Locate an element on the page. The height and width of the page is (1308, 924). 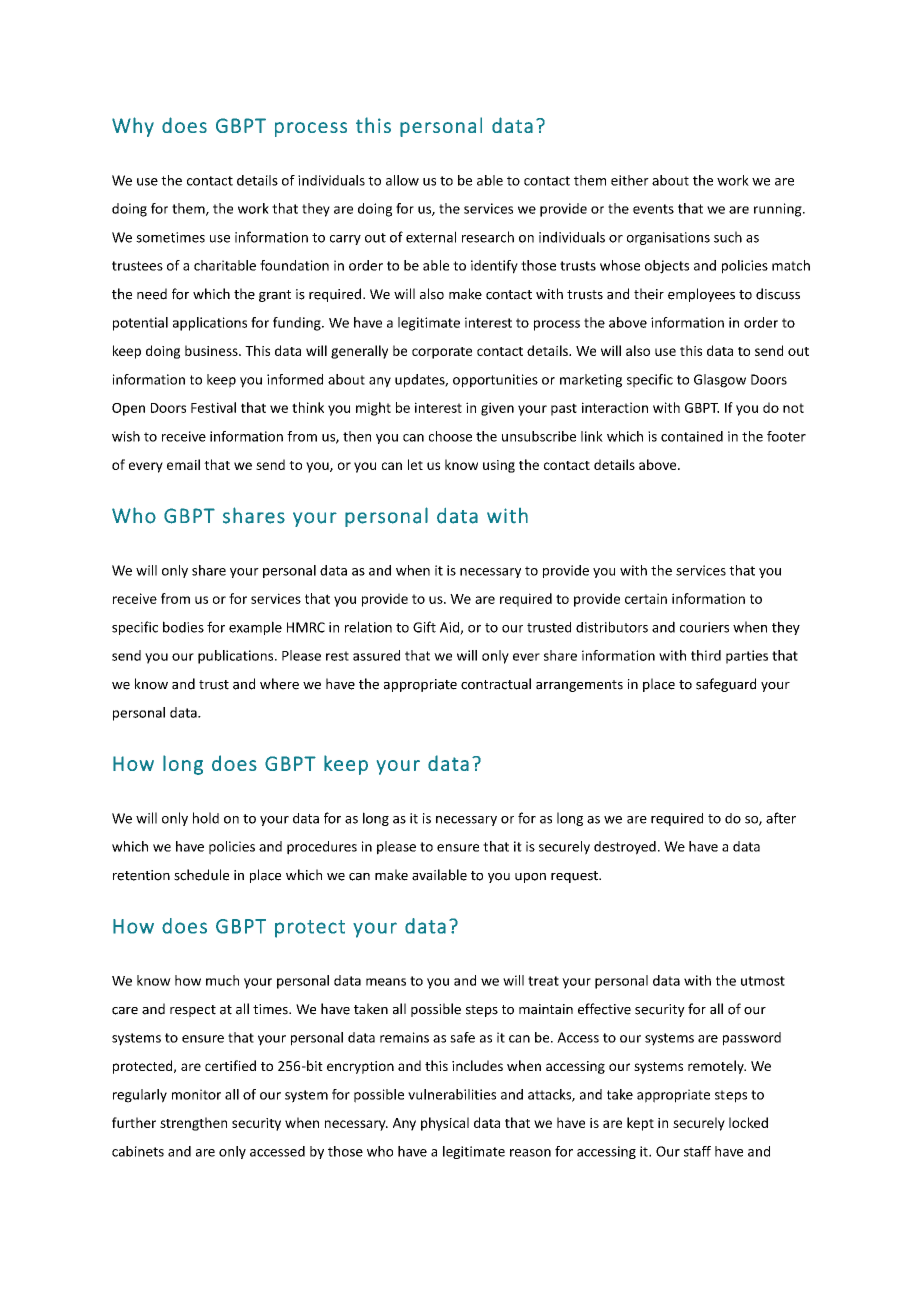
Why is located at coordinates (133, 127).
